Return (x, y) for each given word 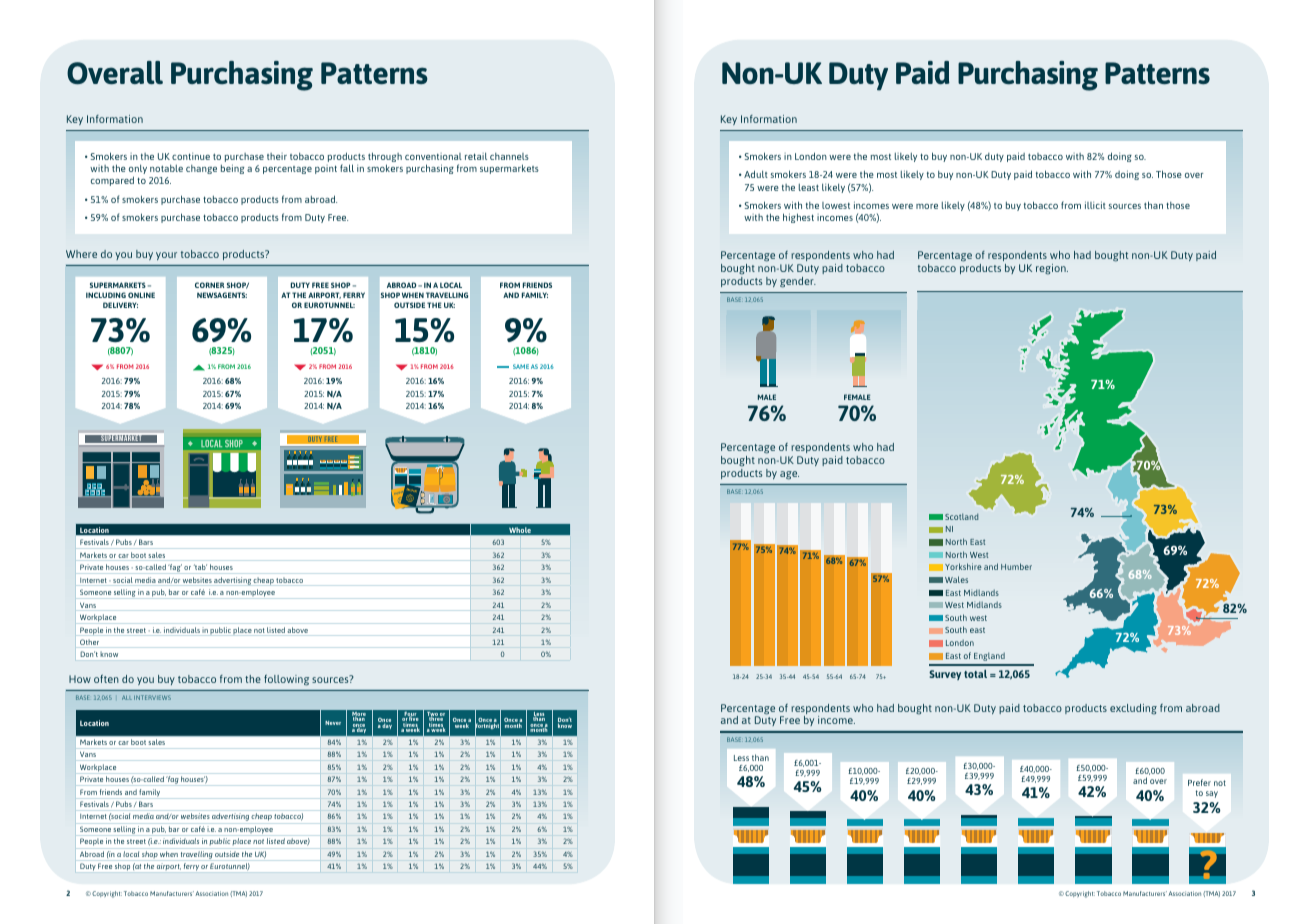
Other (90, 643)
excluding (1133, 709)
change (201, 169)
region (1052, 269)
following (286, 680)
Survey (945, 675)
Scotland (961, 516)
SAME (521, 366)
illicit (1095, 205)
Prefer (1199, 782)
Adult (756, 174)
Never (333, 723)
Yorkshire (963, 566)
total (975, 674)
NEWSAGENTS (222, 295)
